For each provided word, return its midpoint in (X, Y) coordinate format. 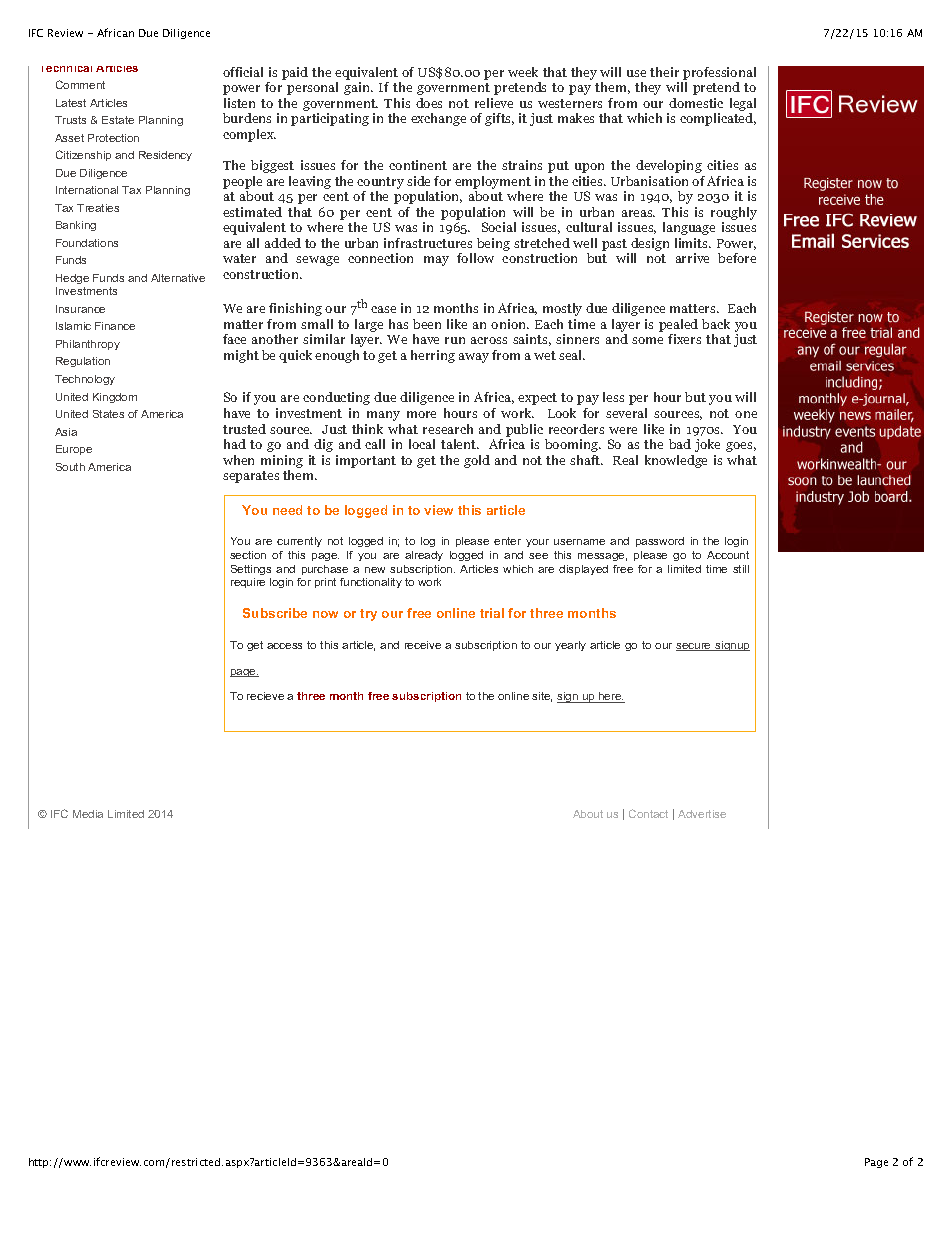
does (429, 103)
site (542, 697)
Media (88, 814)
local (422, 444)
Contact (648, 813)
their (664, 72)
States (108, 414)
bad (680, 444)
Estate (118, 120)
